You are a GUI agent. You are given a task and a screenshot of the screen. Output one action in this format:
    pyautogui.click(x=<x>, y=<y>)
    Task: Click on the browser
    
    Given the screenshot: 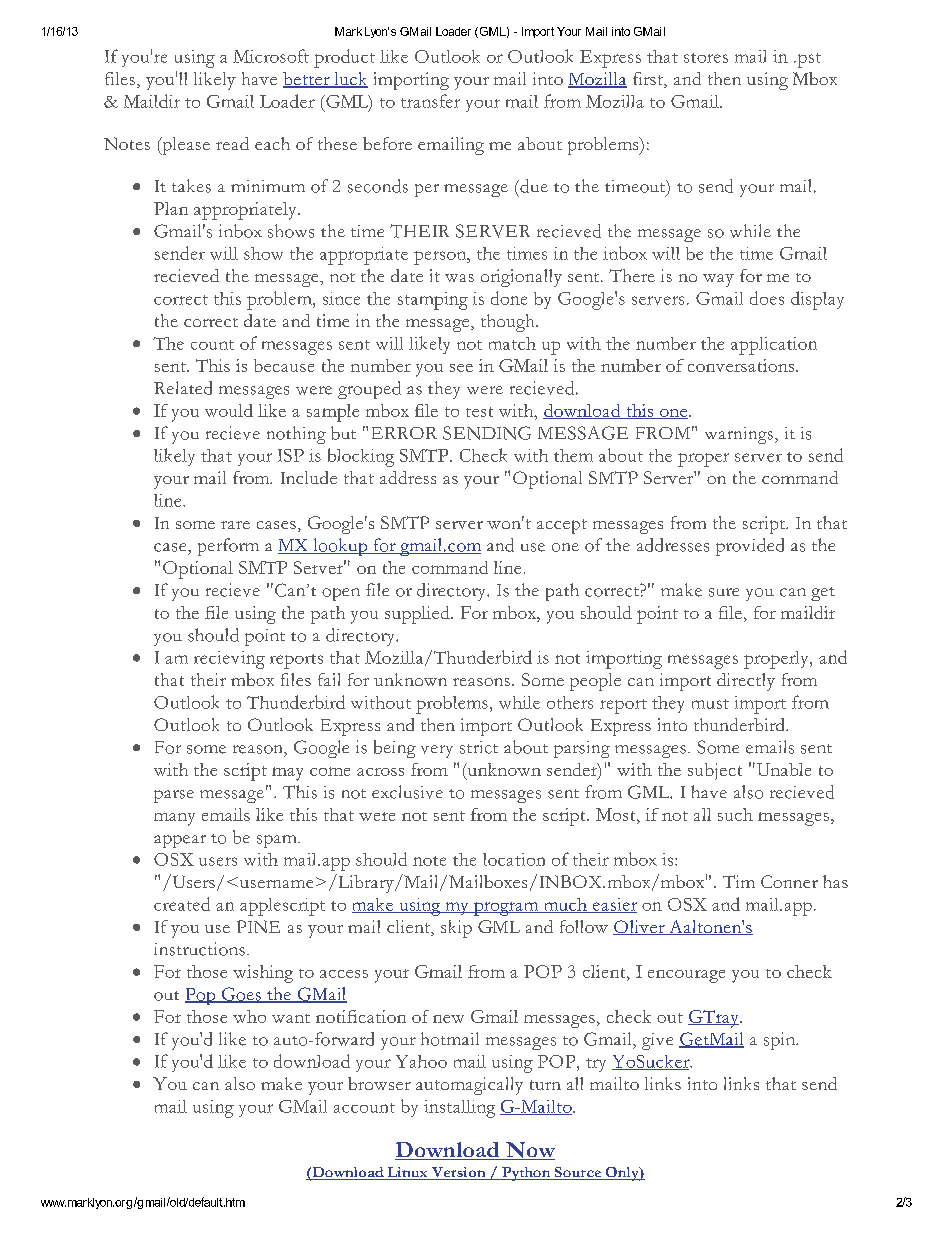 What is the action you would take?
    pyautogui.click(x=379, y=1083)
